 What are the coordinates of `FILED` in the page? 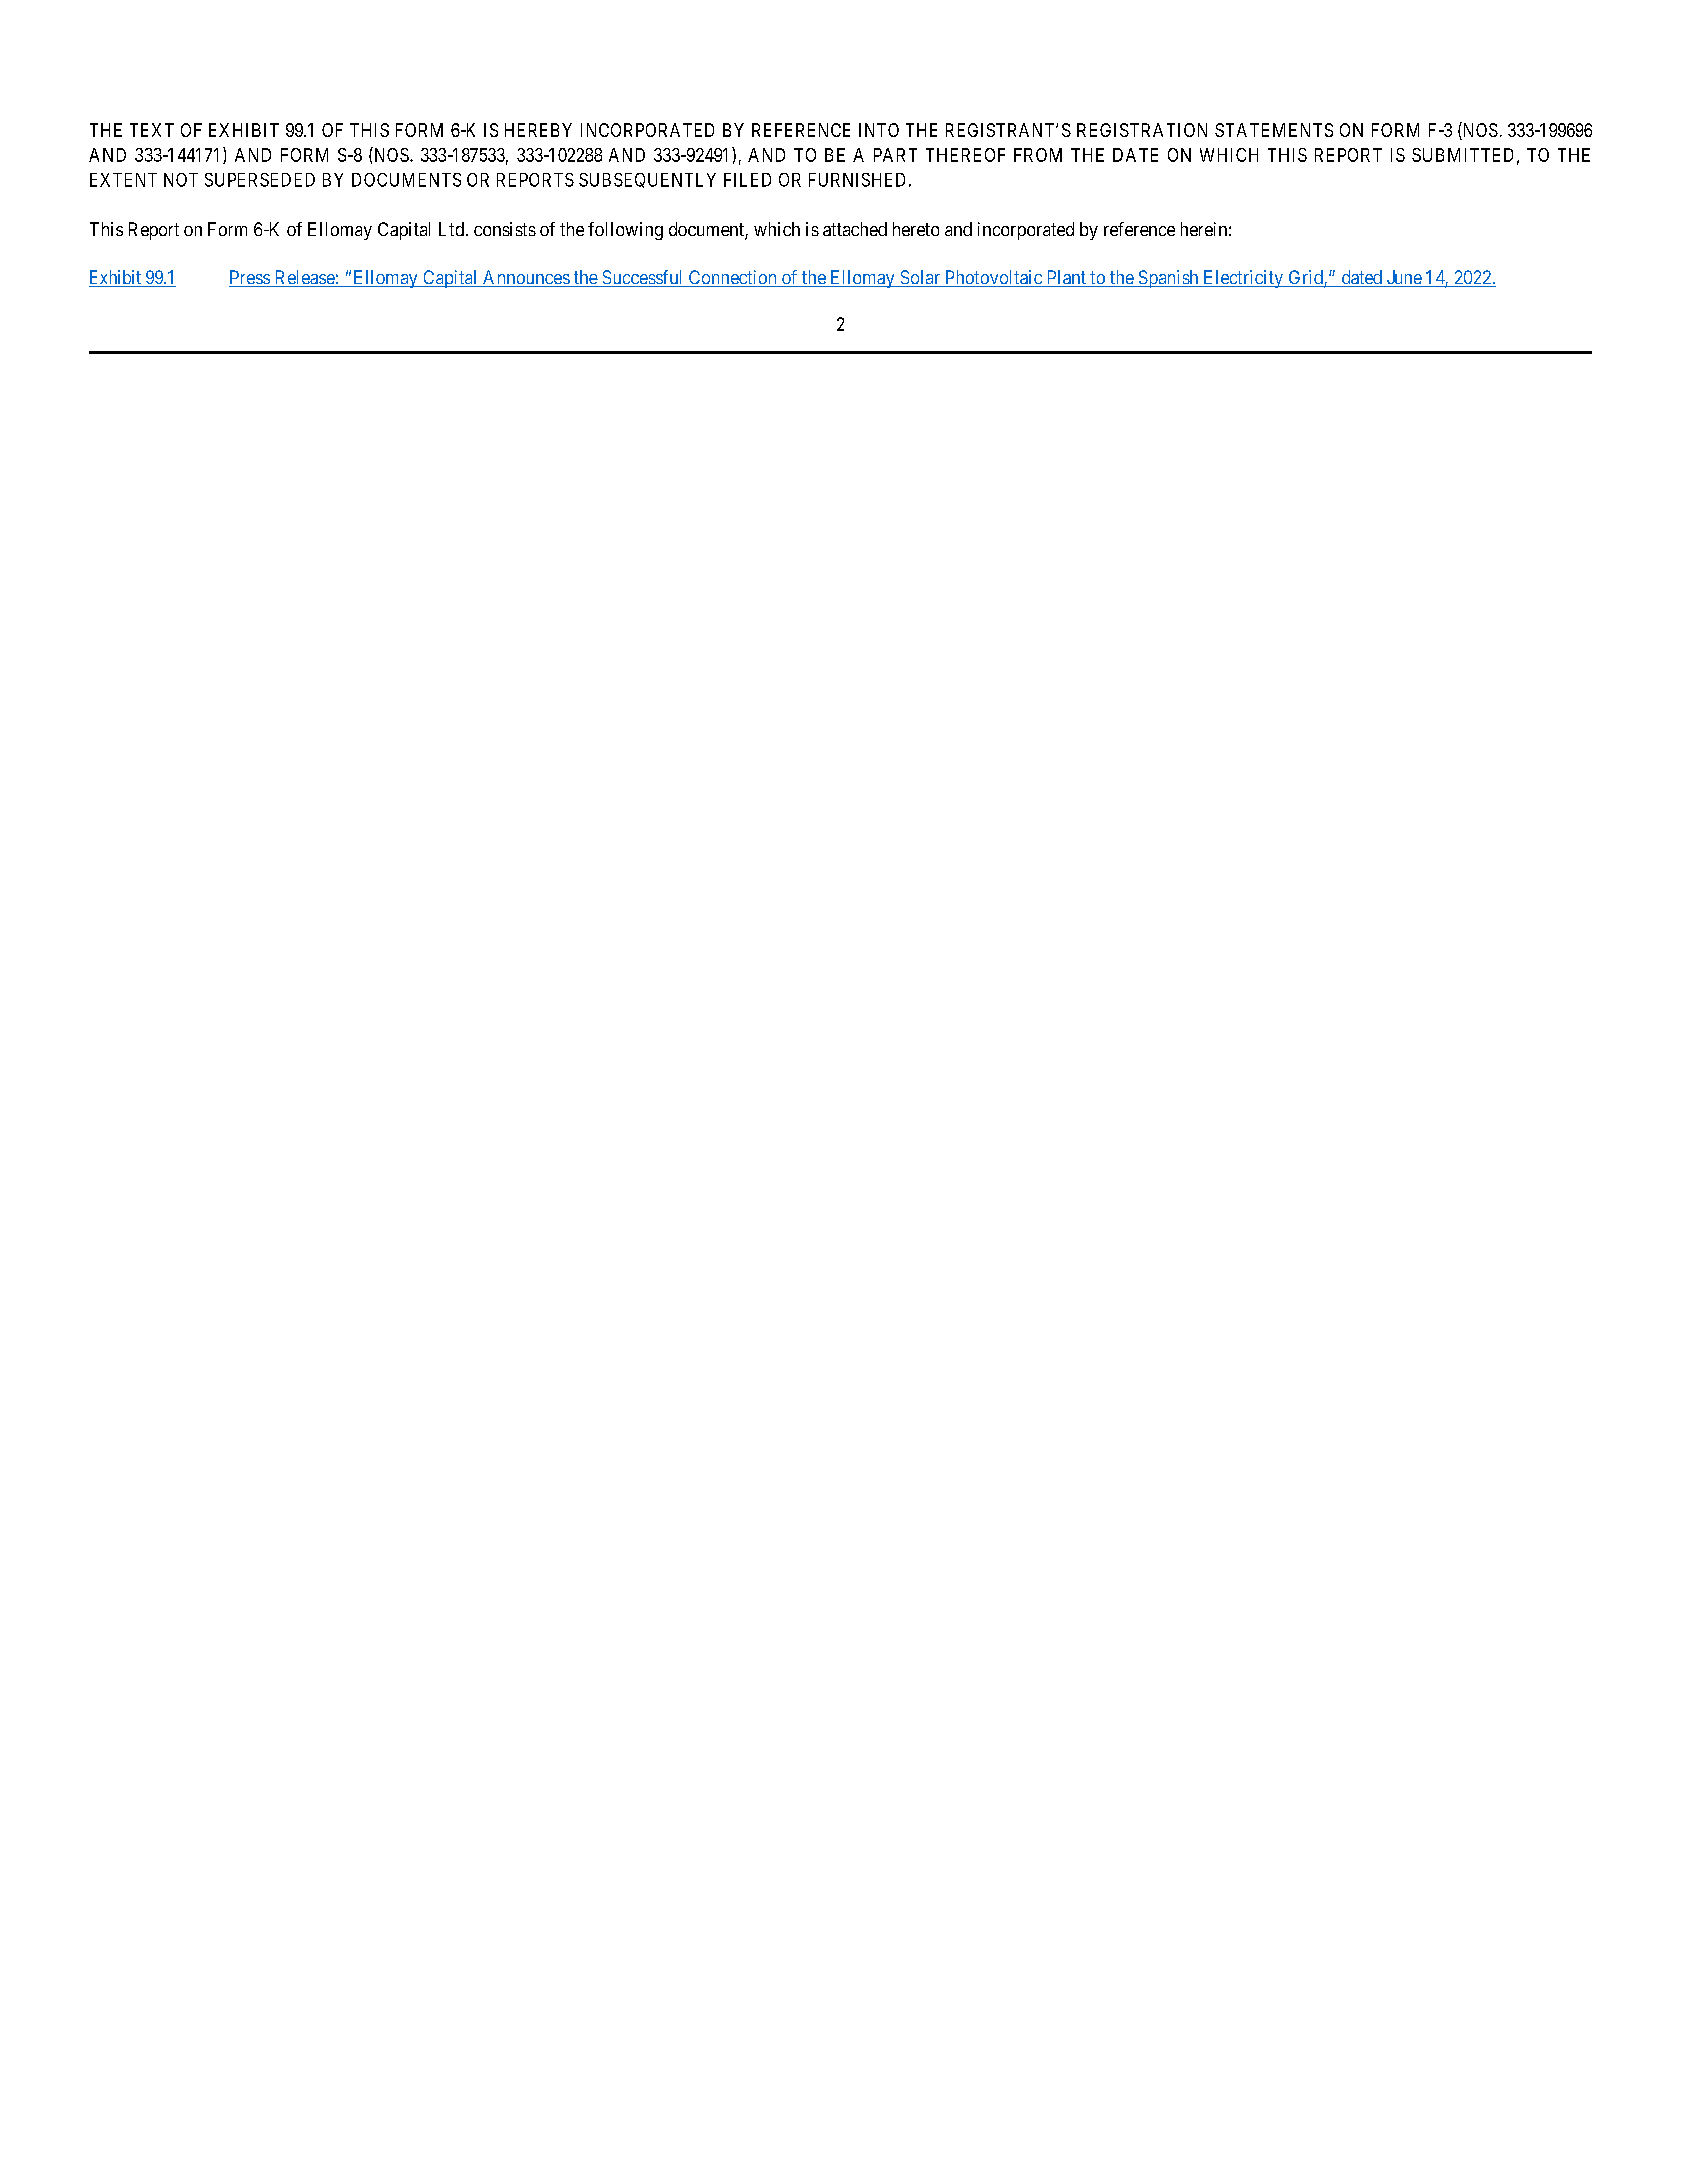 It's located at (747, 180).
